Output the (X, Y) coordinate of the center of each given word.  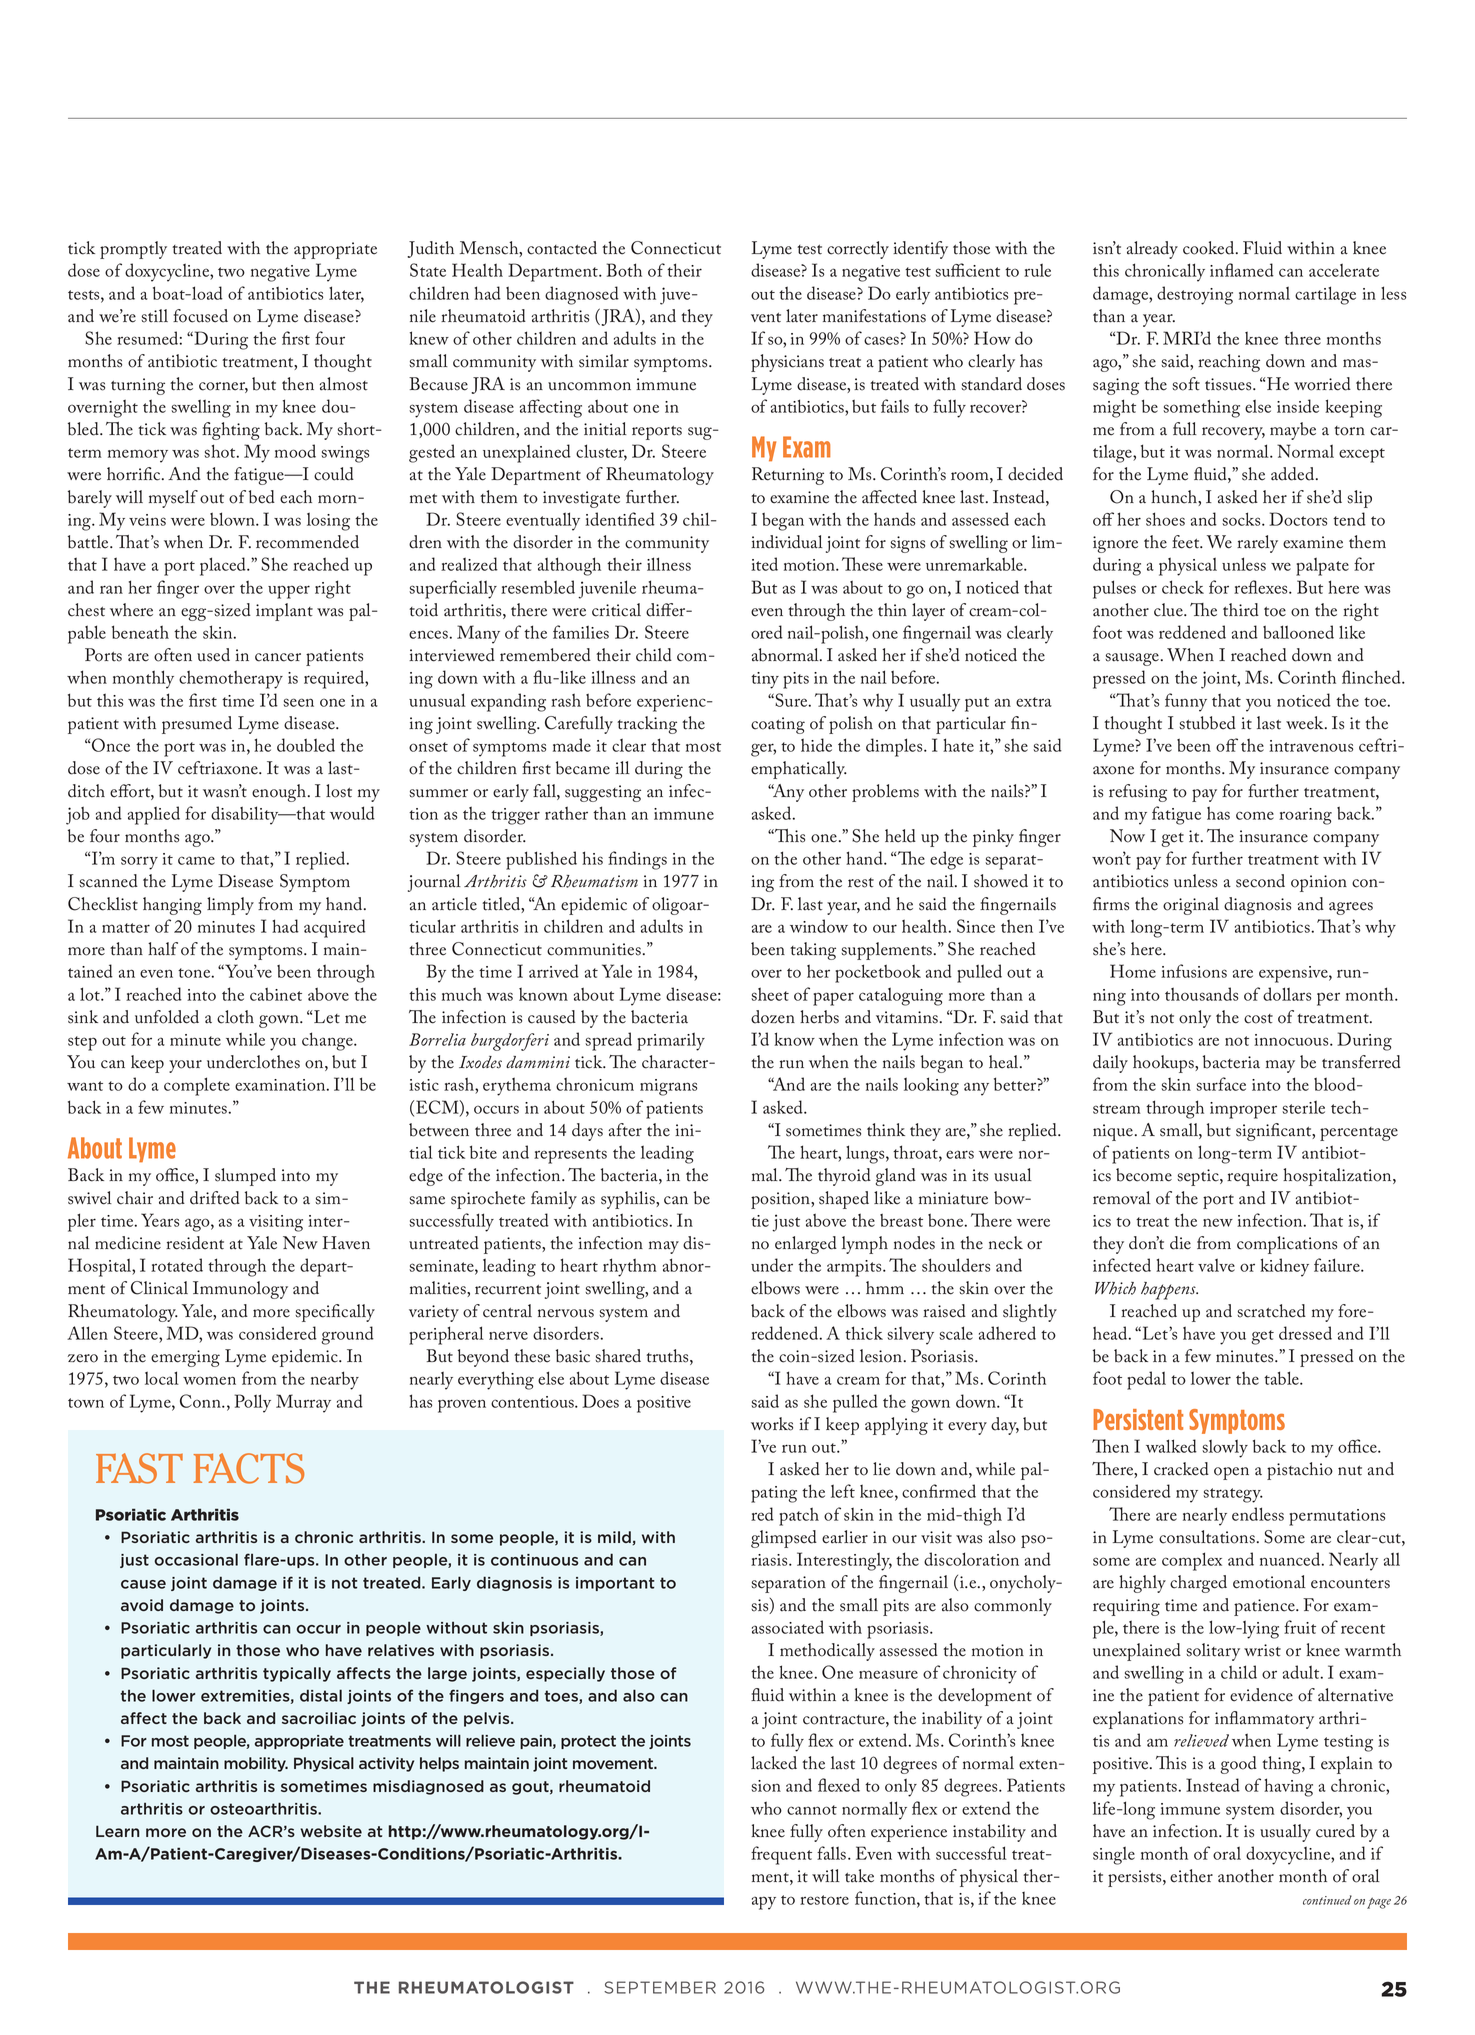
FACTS (248, 1468)
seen (298, 702)
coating (778, 725)
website (331, 1831)
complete (197, 1086)
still (154, 316)
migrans (668, 1087)
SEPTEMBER (660, 1987)
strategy (1233, 1495)
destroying (1195, 295)
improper (1243, 1110)
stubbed (1207, 723)
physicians (787, 363)
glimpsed (784, 1539)
